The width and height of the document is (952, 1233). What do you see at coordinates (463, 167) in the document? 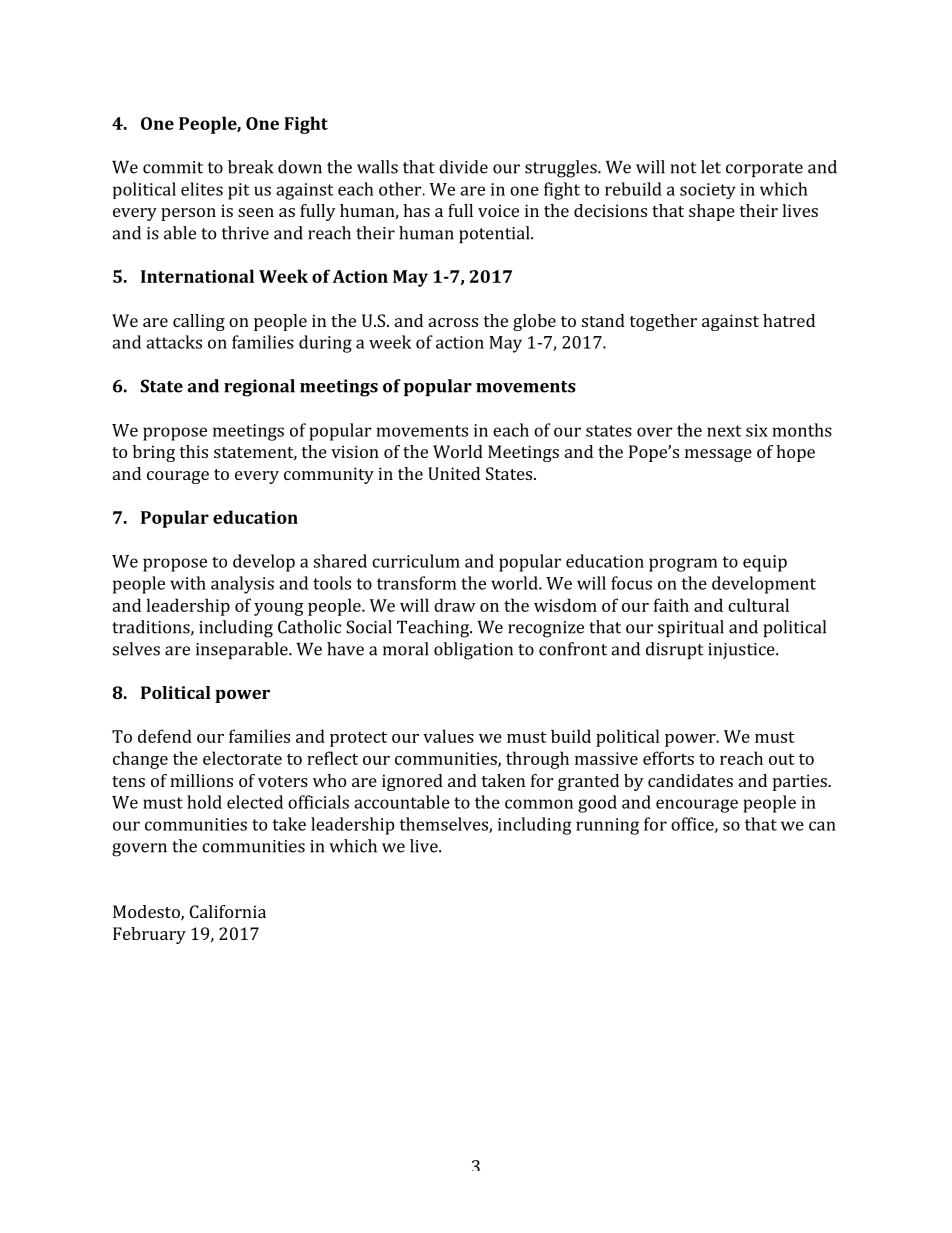
I see `divide` at bounding box center [463, 167].
